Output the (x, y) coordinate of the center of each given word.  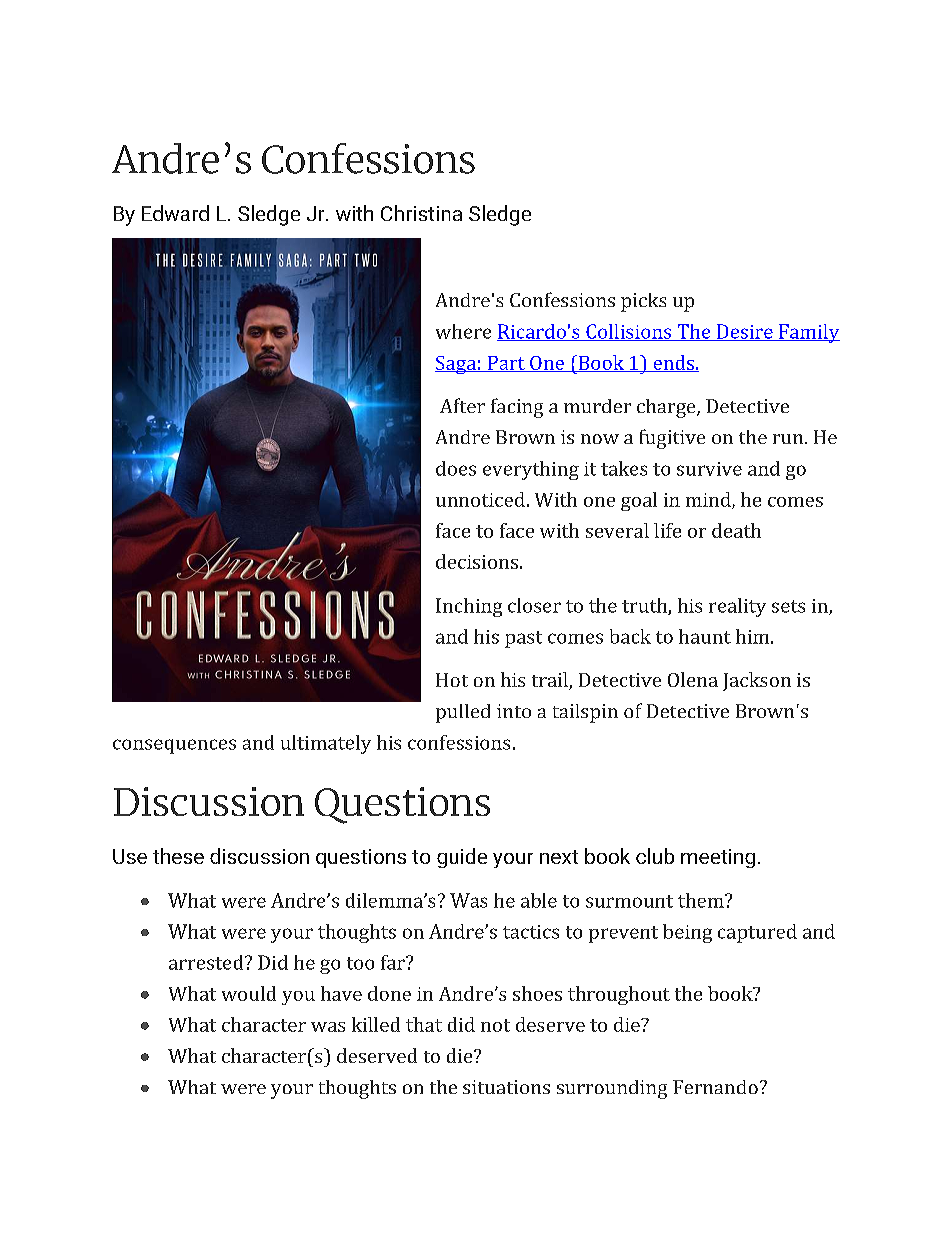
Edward (175, 213)
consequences (174, 746)
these (178, 856)
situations (506, 1087)
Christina (421, 213)
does (456, 468)
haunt (705, 636)
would (249, 993)
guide (462, 858)
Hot (452, 680)
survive (709, 469)
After (462, 405)
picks (643, 302)
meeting (718, 858)
